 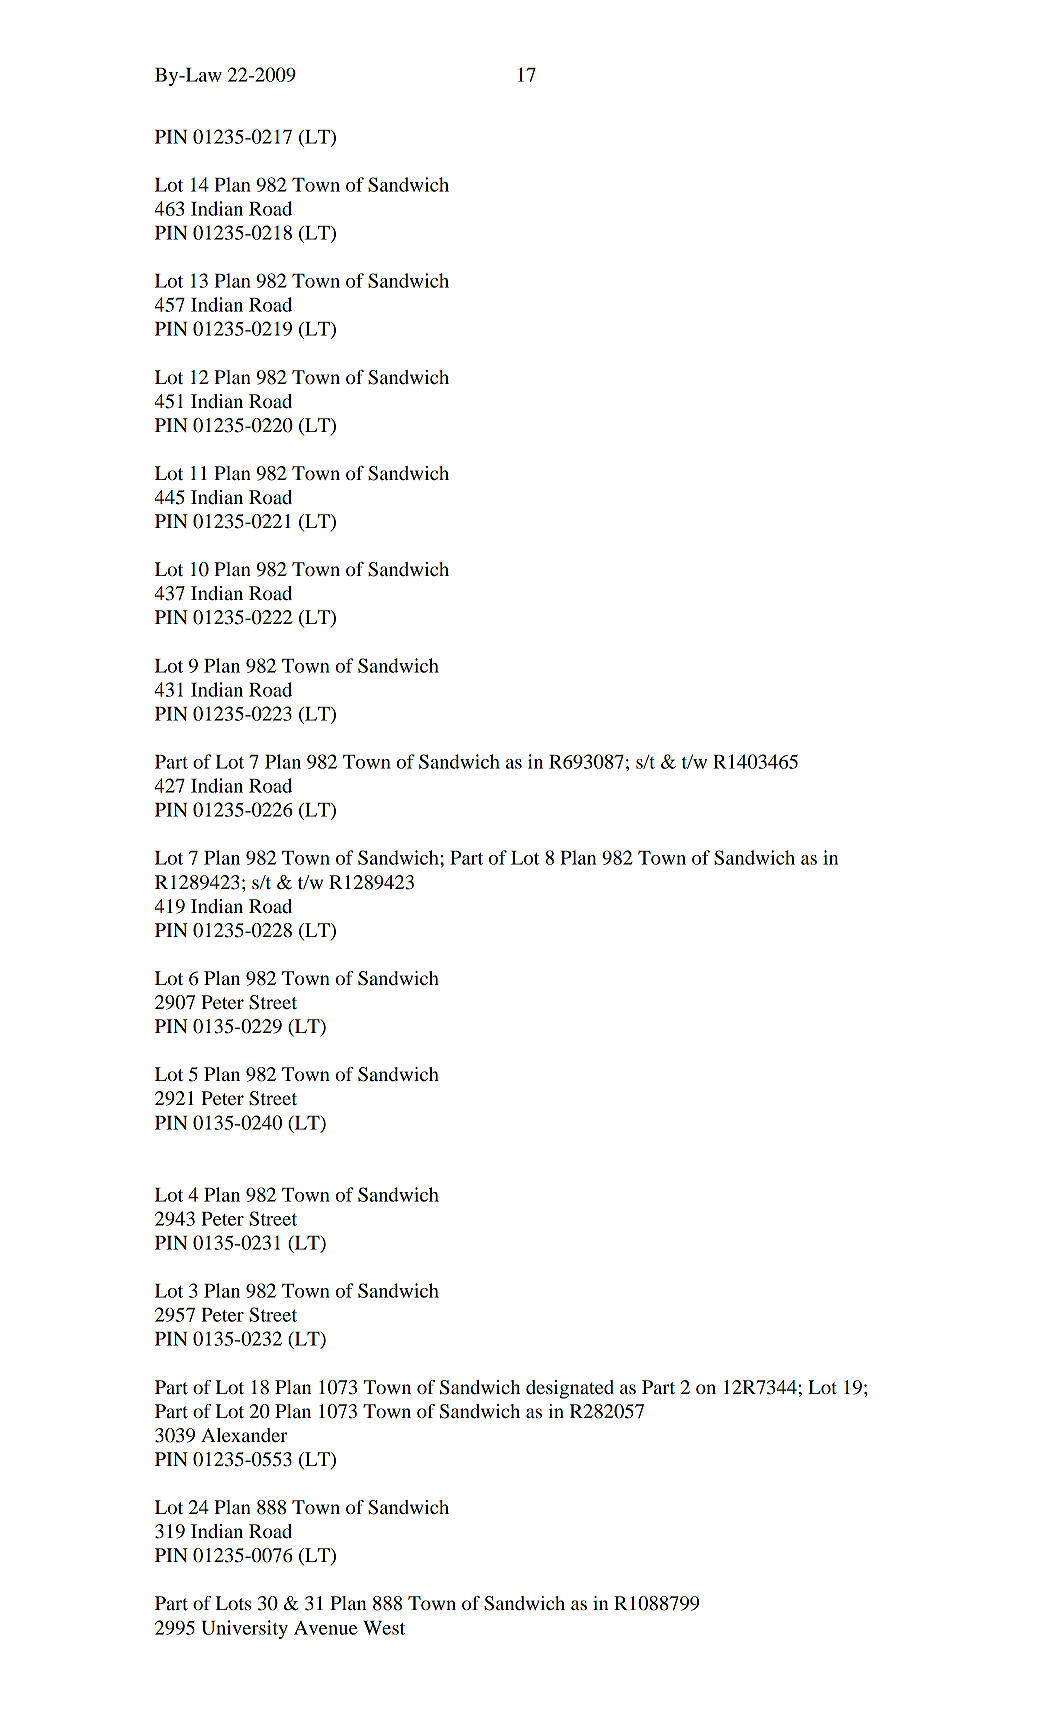 I want to click on Avenue, so click(x=326, y=1628).
